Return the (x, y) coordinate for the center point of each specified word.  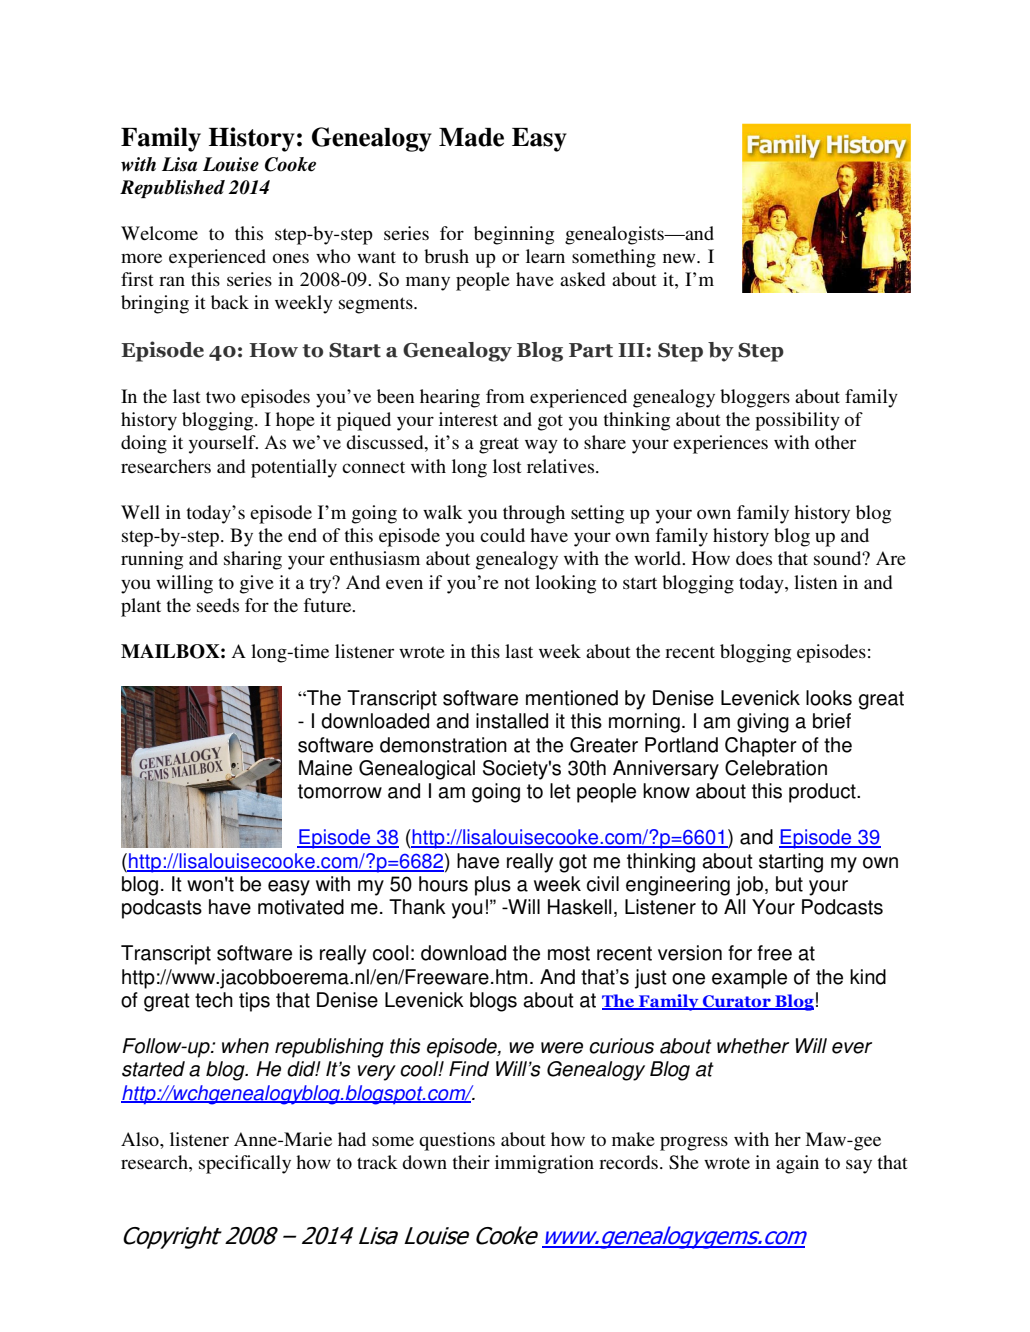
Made (471, 137)
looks (829, 698)
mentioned (572, 698)
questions (457, 1141)
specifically (245, 1164)
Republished (172, 189)
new (680, 258)
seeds (218, 605)
